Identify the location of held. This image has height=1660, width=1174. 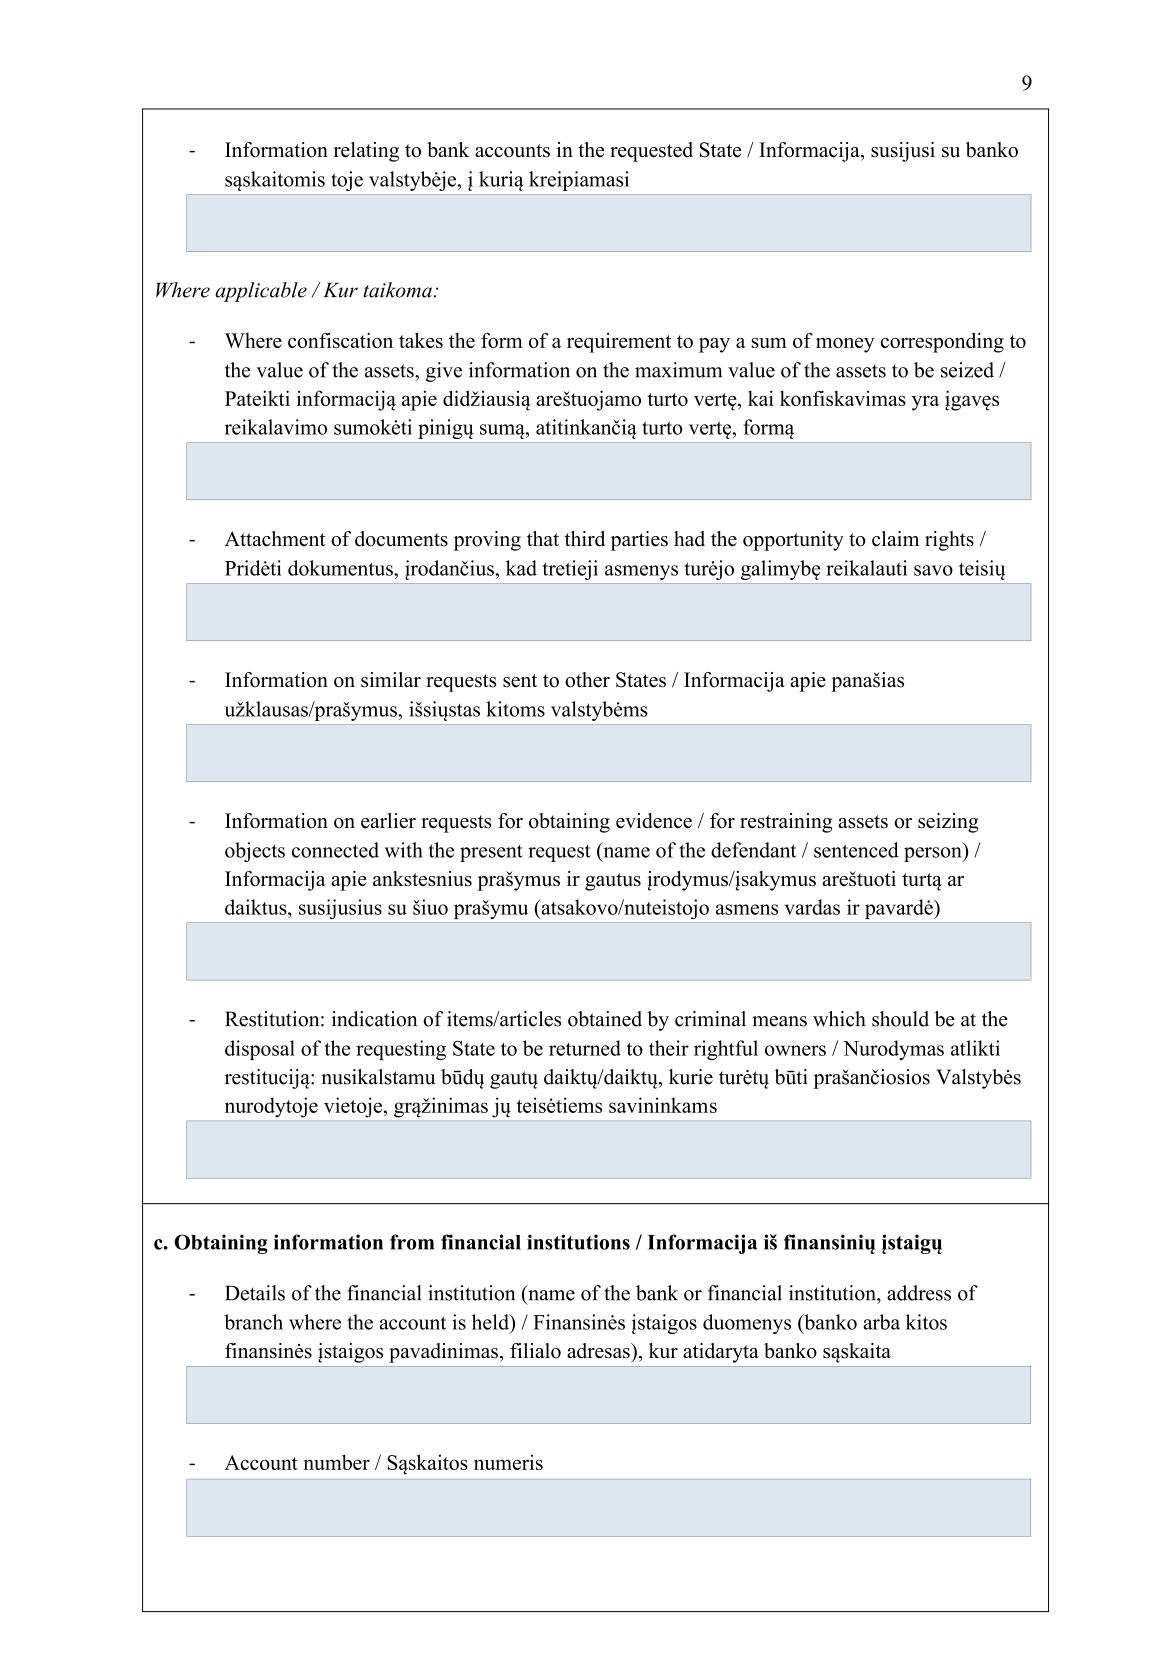
(491, 1322).
